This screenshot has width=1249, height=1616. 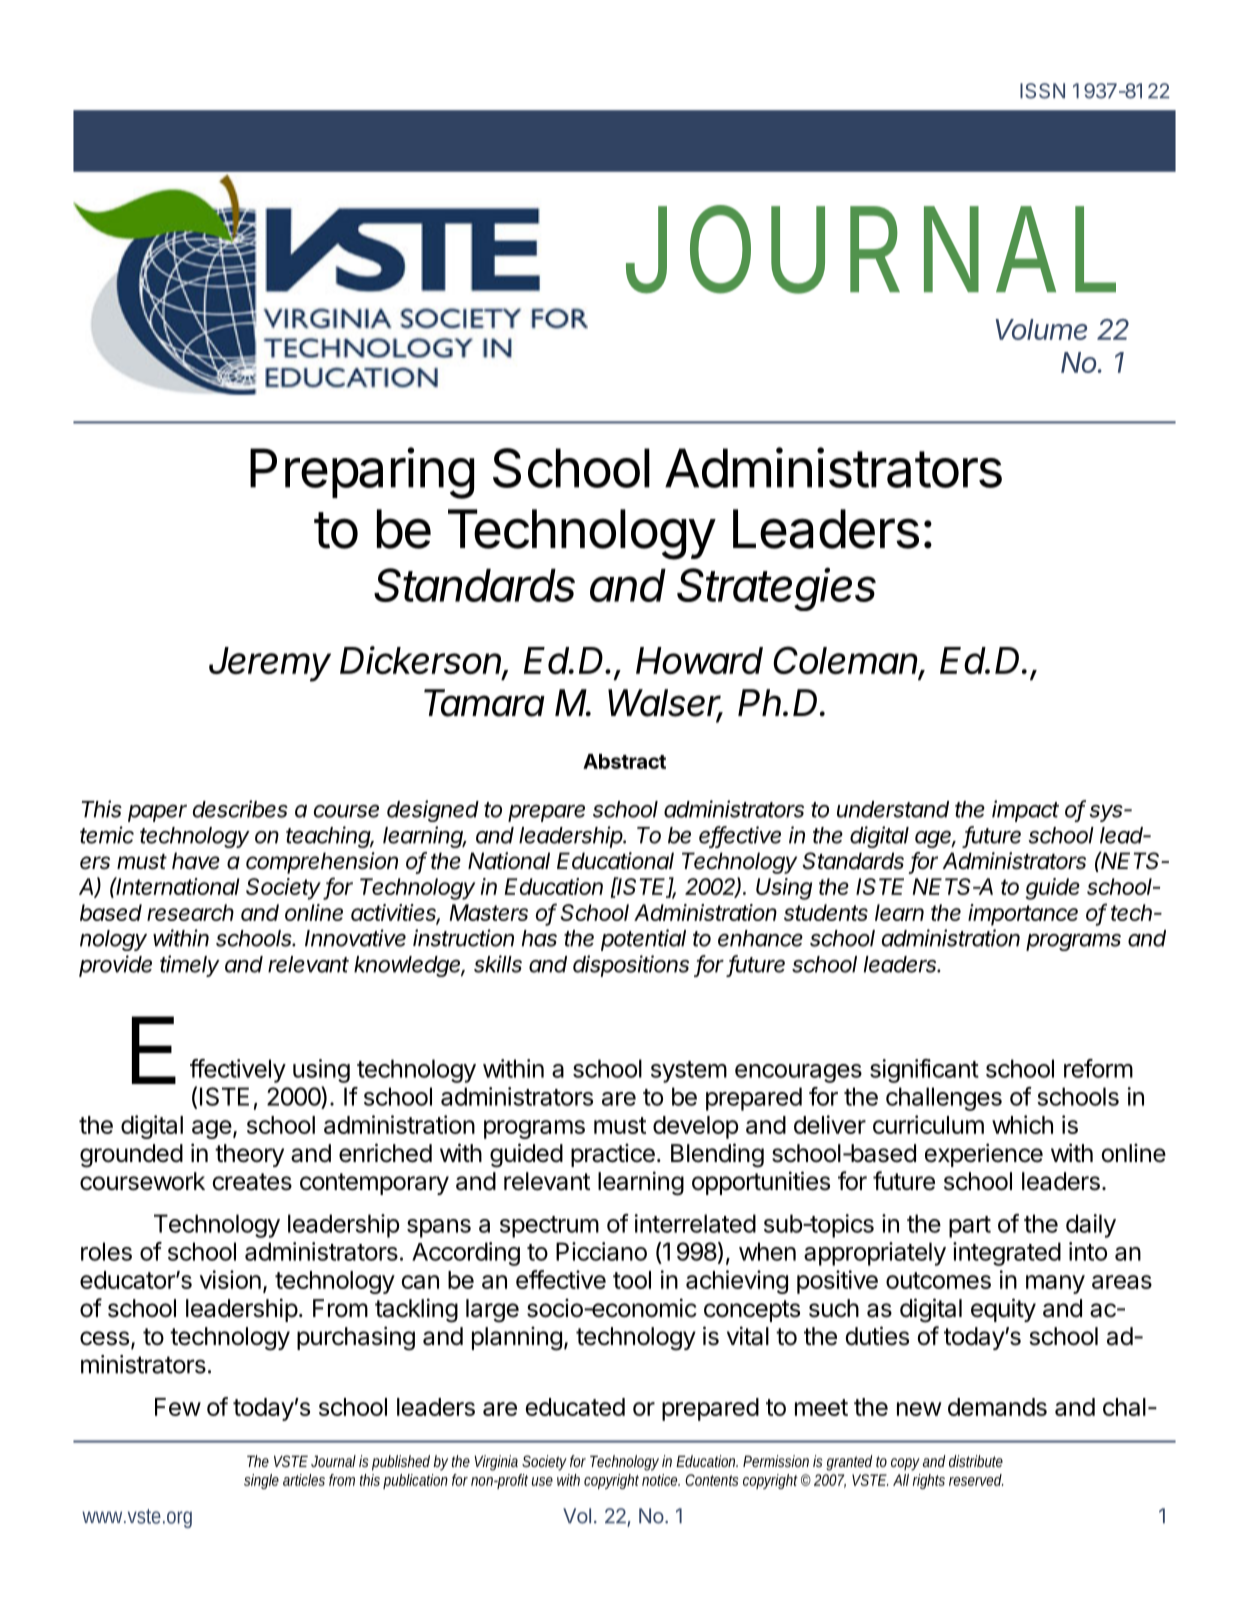 I want to click on describes, so click(x=240, y=809).
